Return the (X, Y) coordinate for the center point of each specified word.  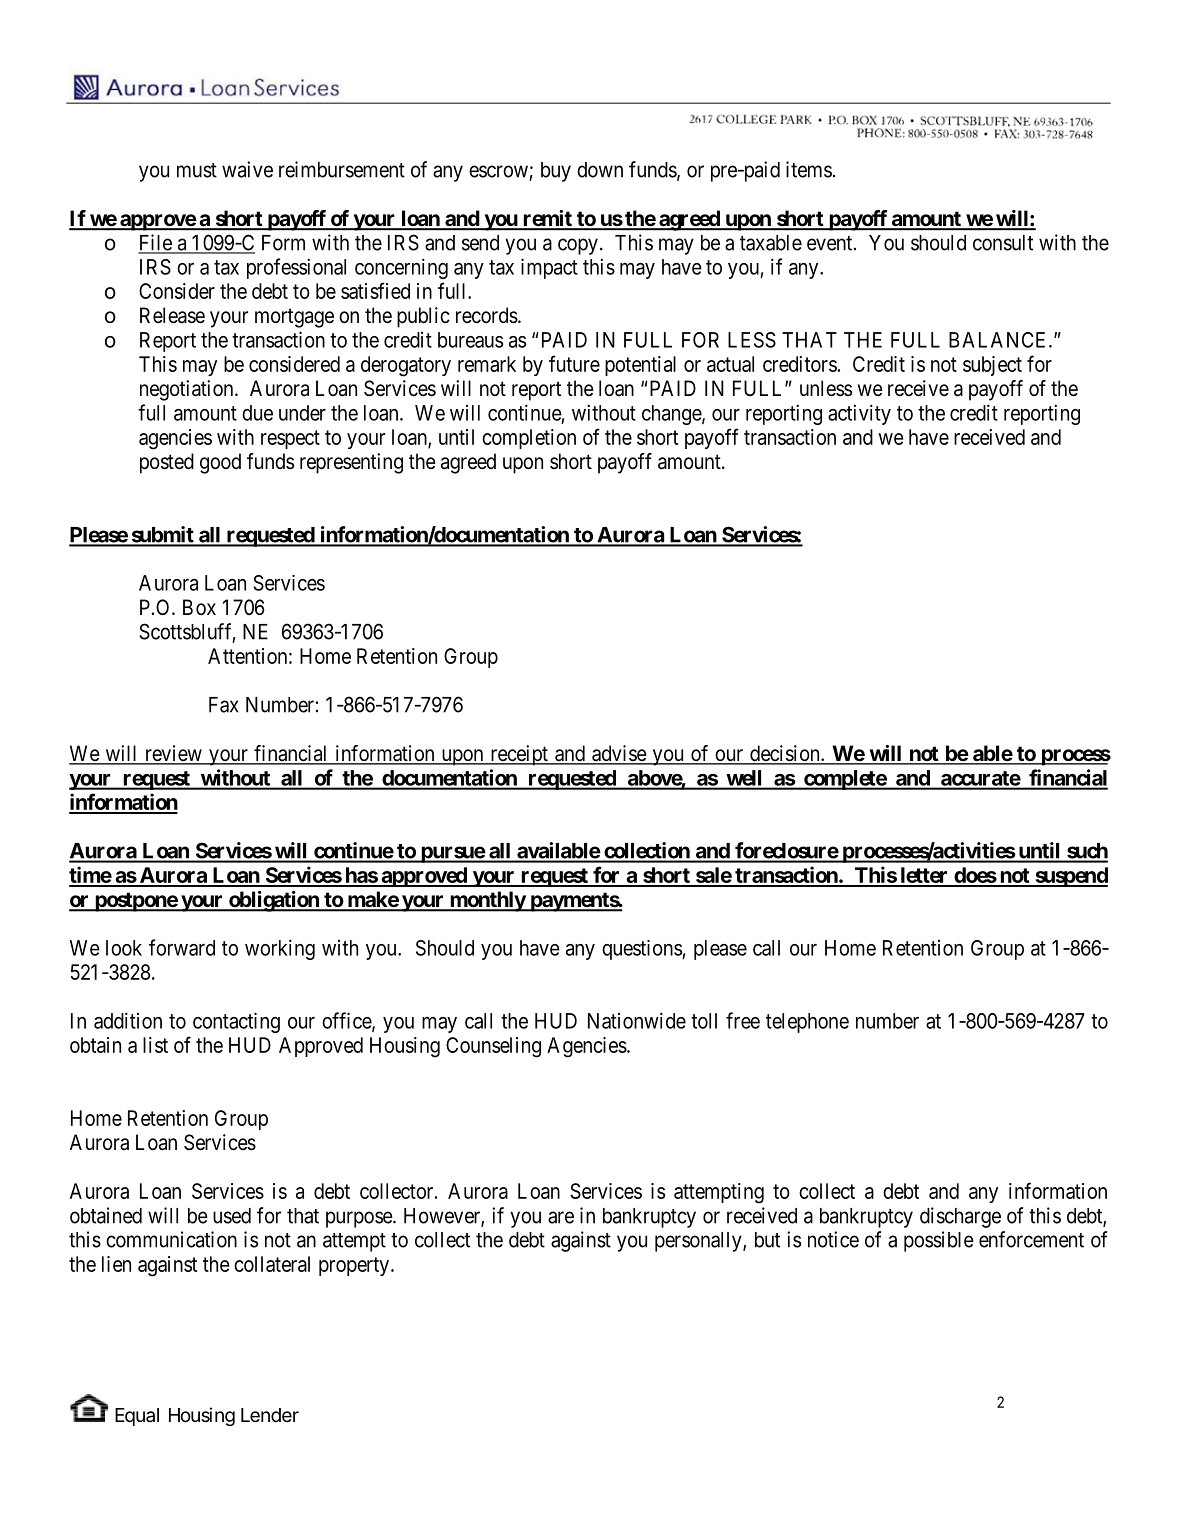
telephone (807, 1023)
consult (1003, 243)
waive (247, 169)
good (220, 463)
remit (547, 219)
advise (619, 754)
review (173, 754)
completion (529, 439)
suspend (1070, 877)
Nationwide (637, 1020)
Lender (270, 1415)
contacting (236, 1022)
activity (859, 414)
